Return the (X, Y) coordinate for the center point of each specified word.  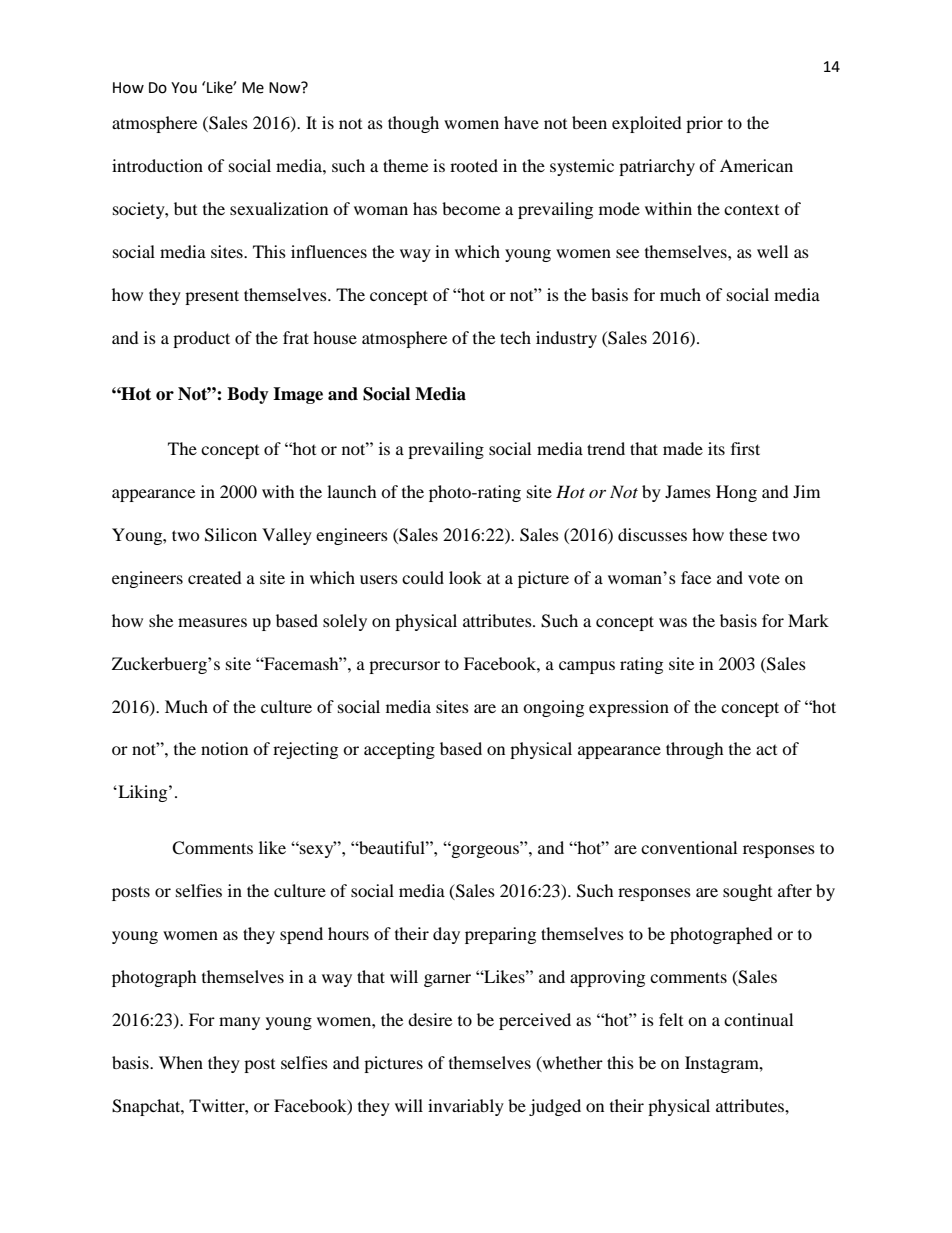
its (716, 448)
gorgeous (485, 851)
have (521, 122)
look (465, 577)
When (181, 1062)
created (215, 577)
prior (704, 124)
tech (515, 337)
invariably (466, 1107)
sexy (317, 850)
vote (764, 579)
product (201, 339)
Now (286, 87)
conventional (689, 847)
